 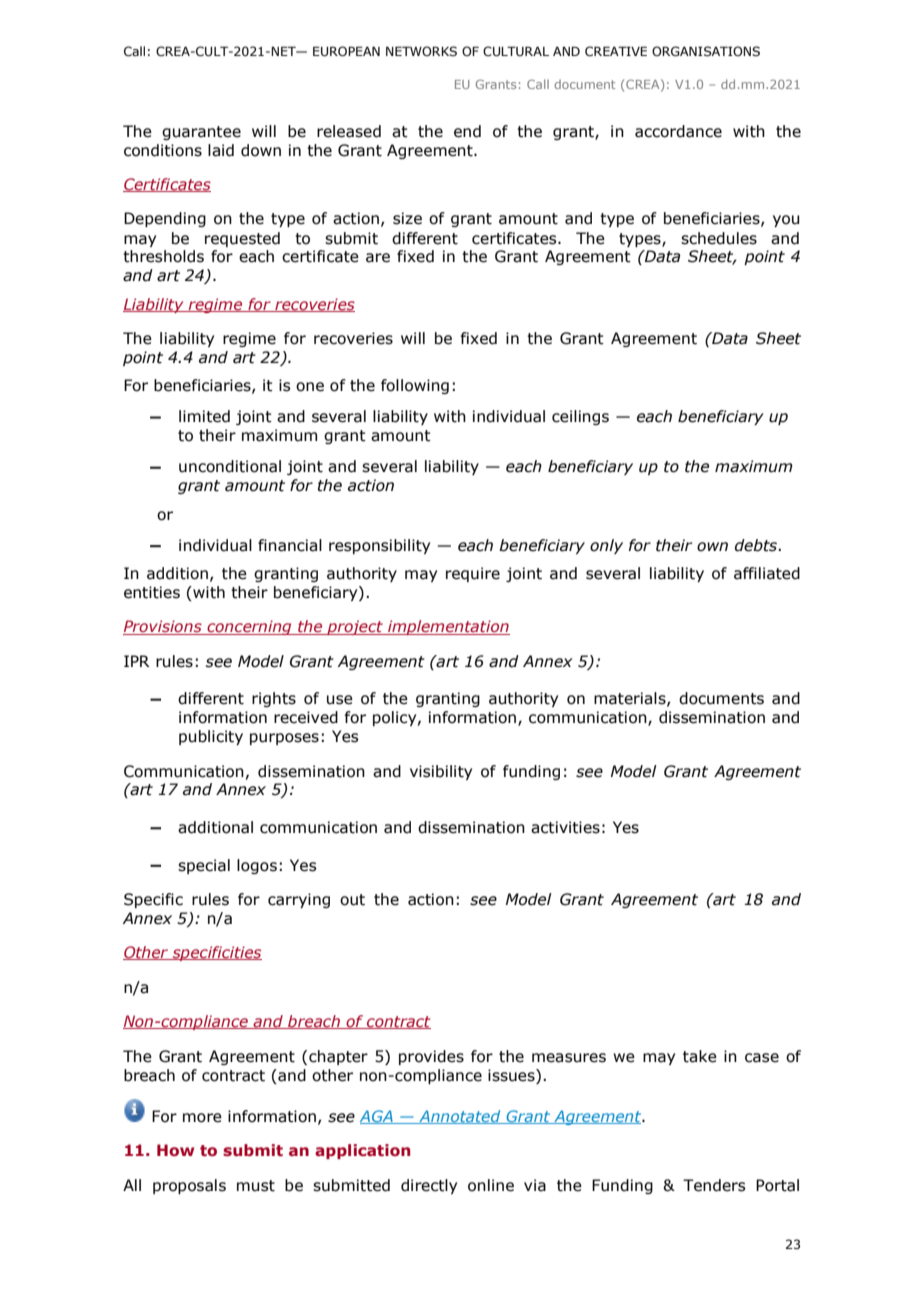 What do you see at coordinates (249, 627) in the screenshot?
I see `concerning` at bounding box center [249, 627].
